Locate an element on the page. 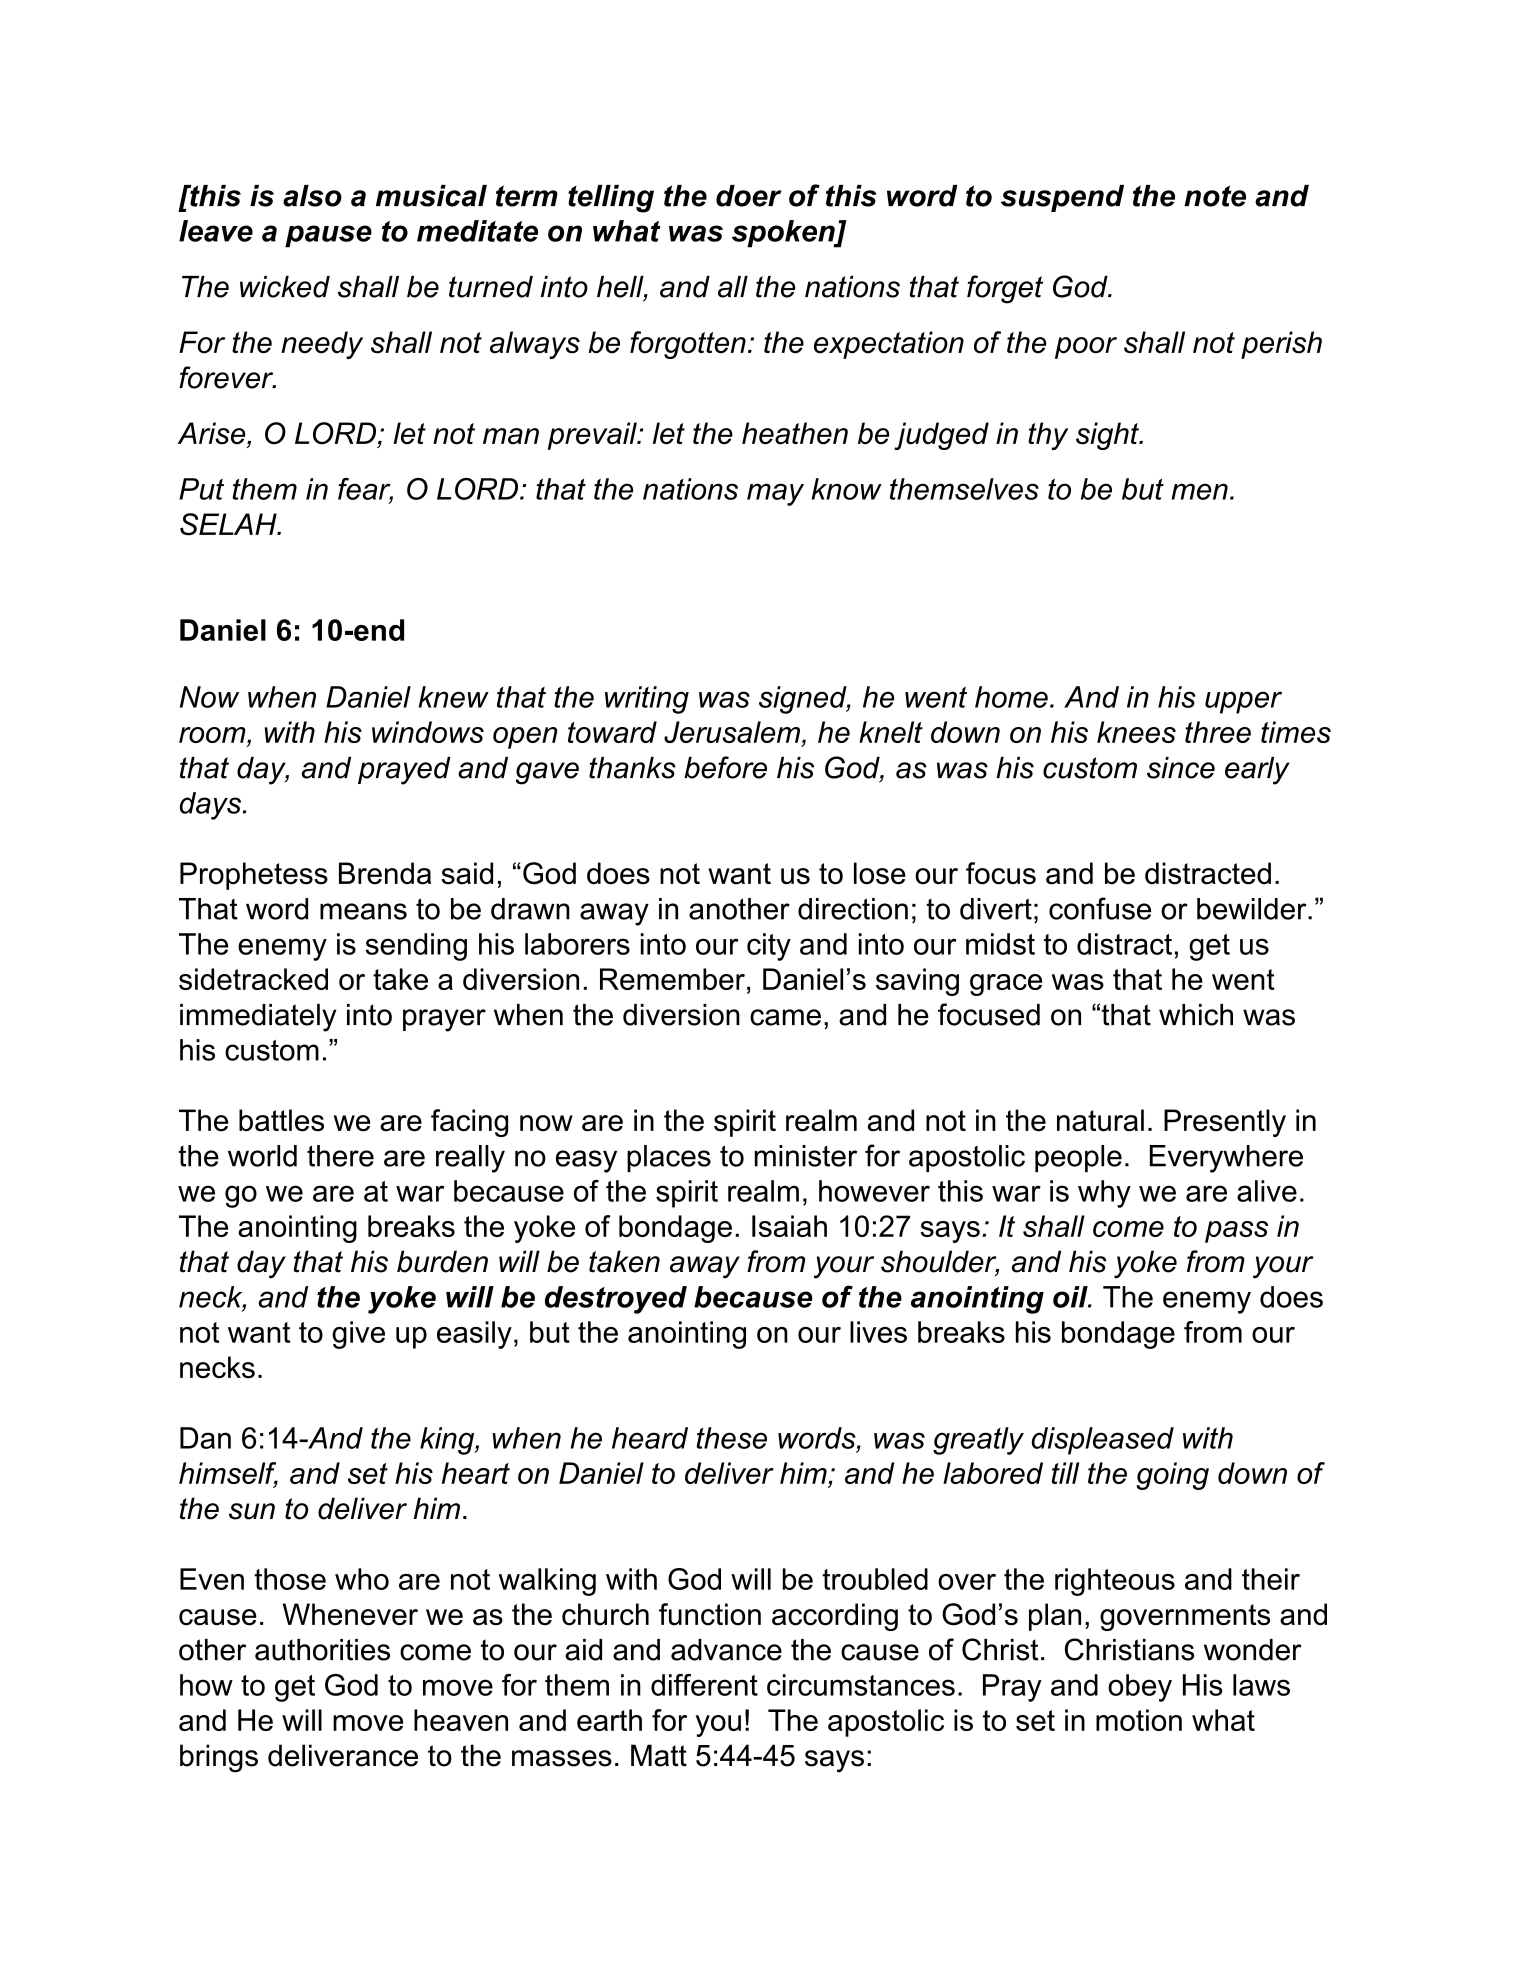 The width and height of the page is (1515, 1961). spoken is located at coordinates (784, 234).
